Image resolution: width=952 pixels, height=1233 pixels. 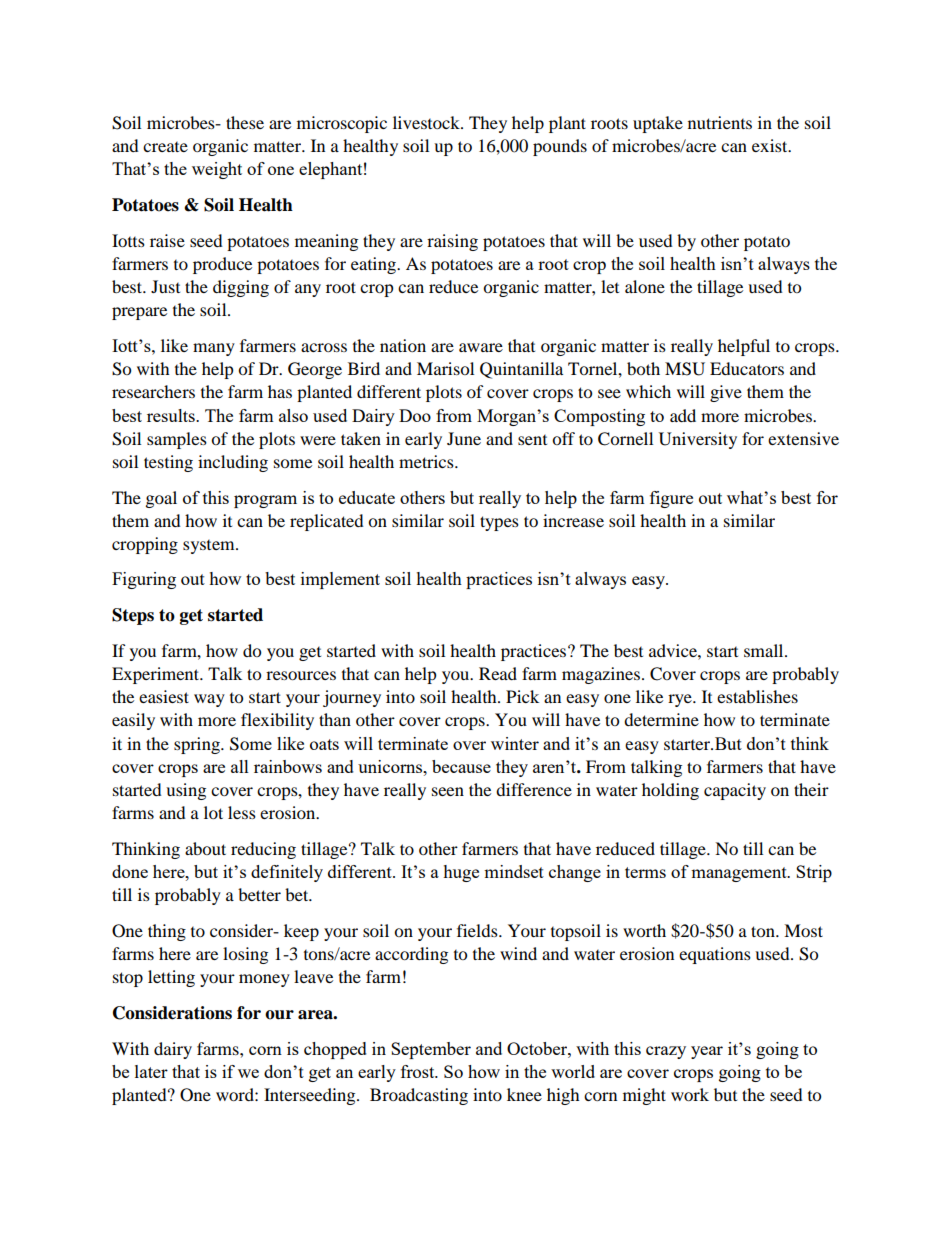 What do you see at coordinates (427, 122) in the document?
I see `livestock` at bounding box center [427, 122].
